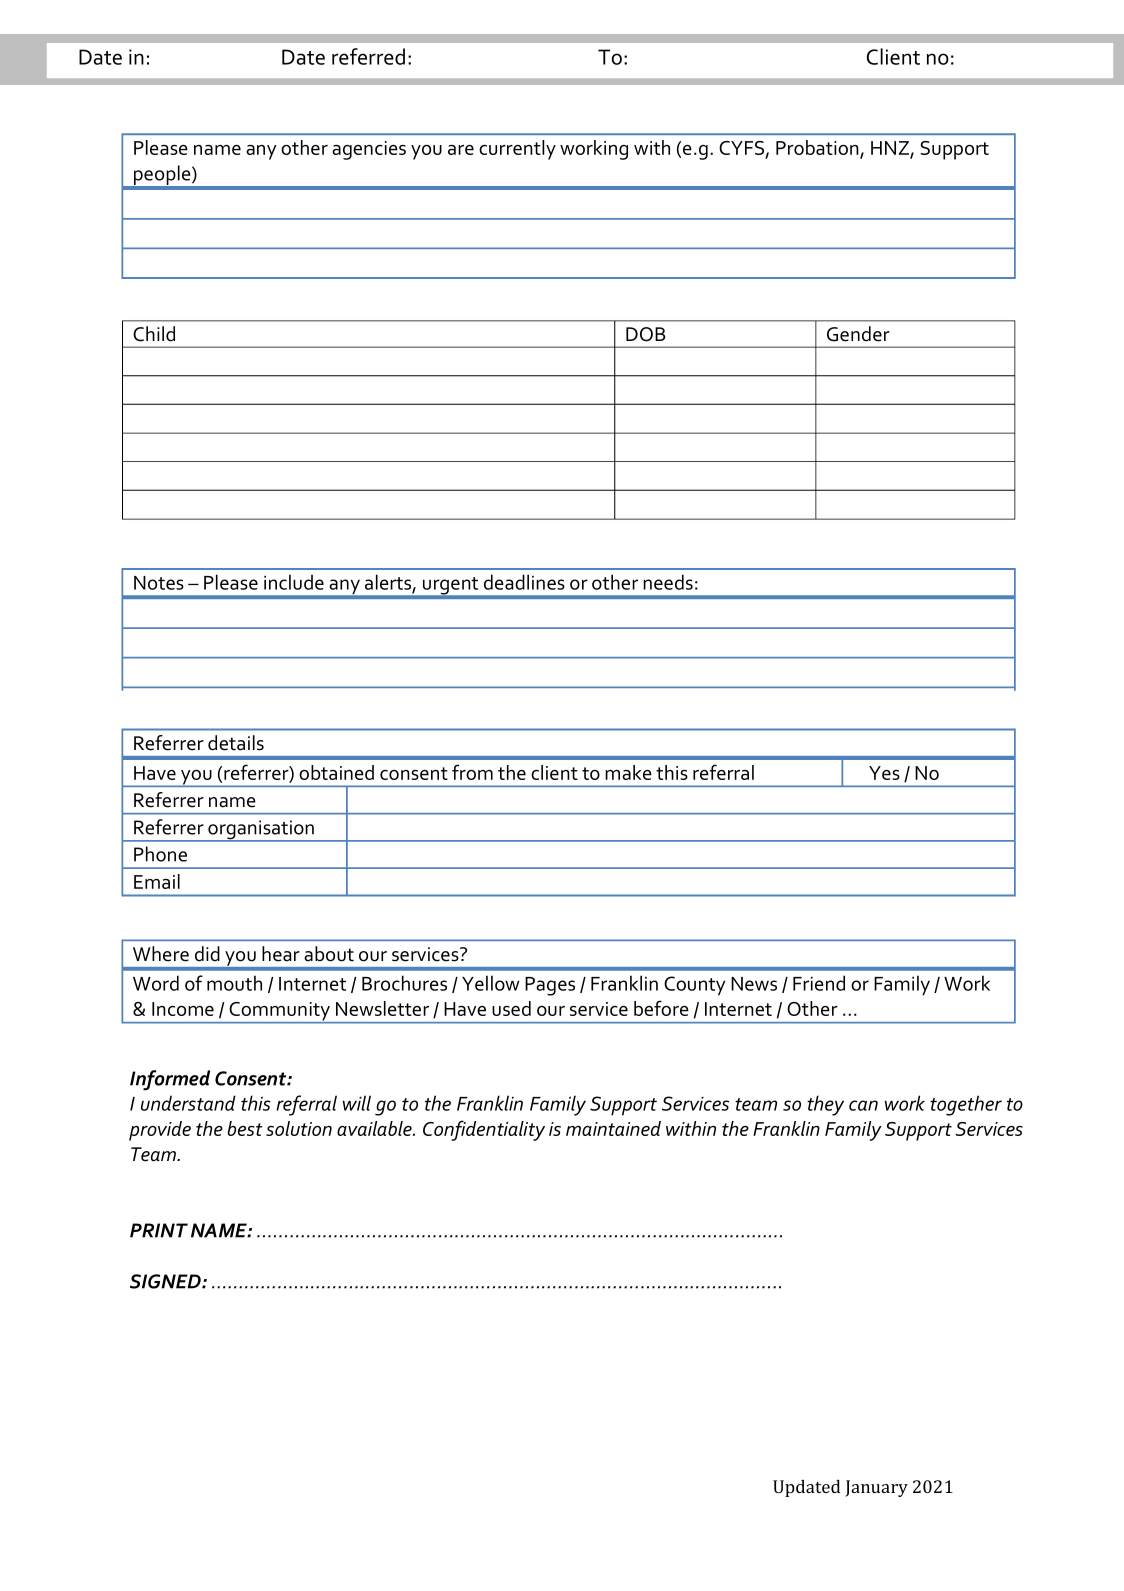 This screenshot has height=1591, width=1124. I want to click on include, so click(294, 582).
